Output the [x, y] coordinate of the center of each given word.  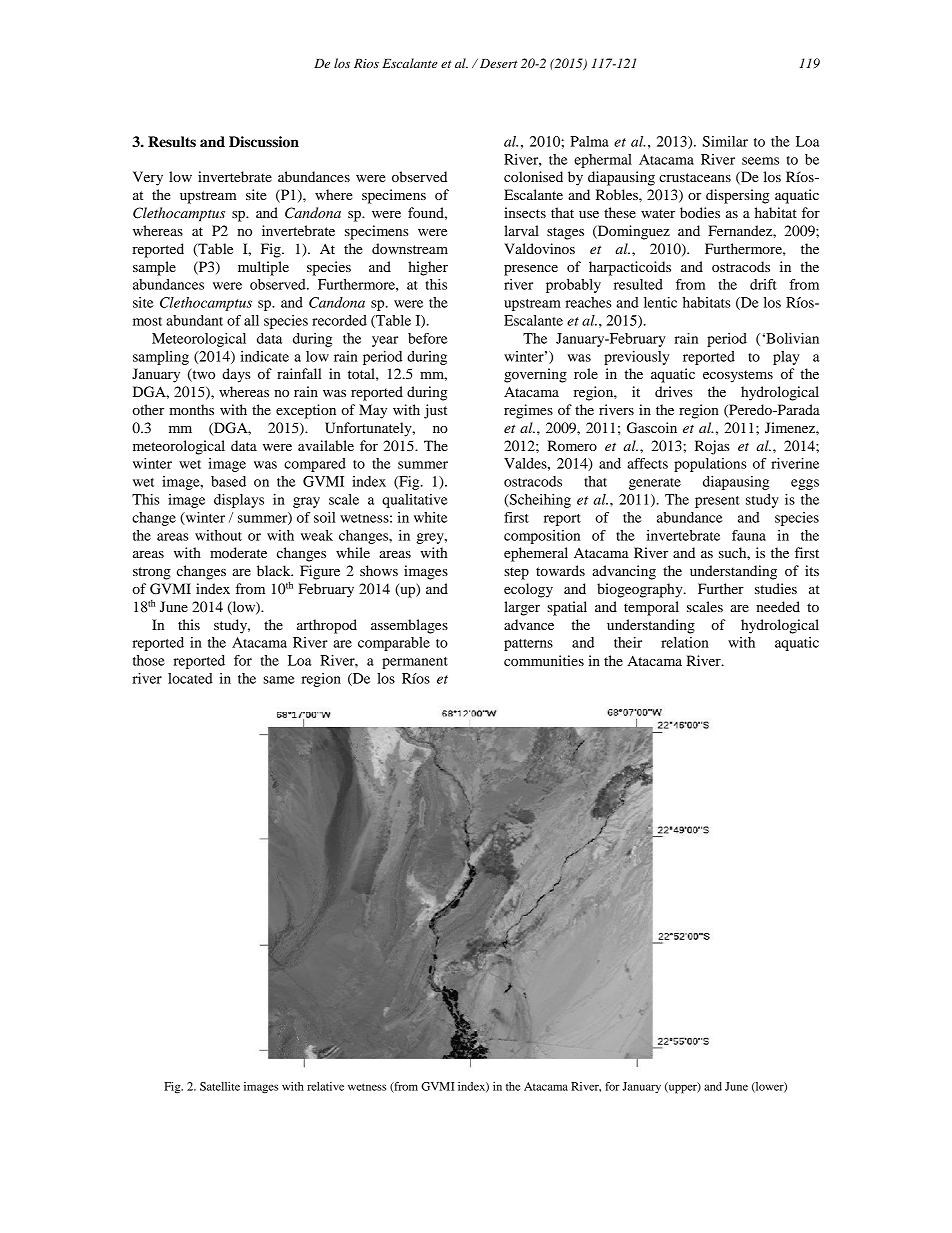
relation [685, 642]
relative [325, 1086]
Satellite [220, 1086]
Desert [498, 63]
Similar [725, 141]
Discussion [264, 142]
